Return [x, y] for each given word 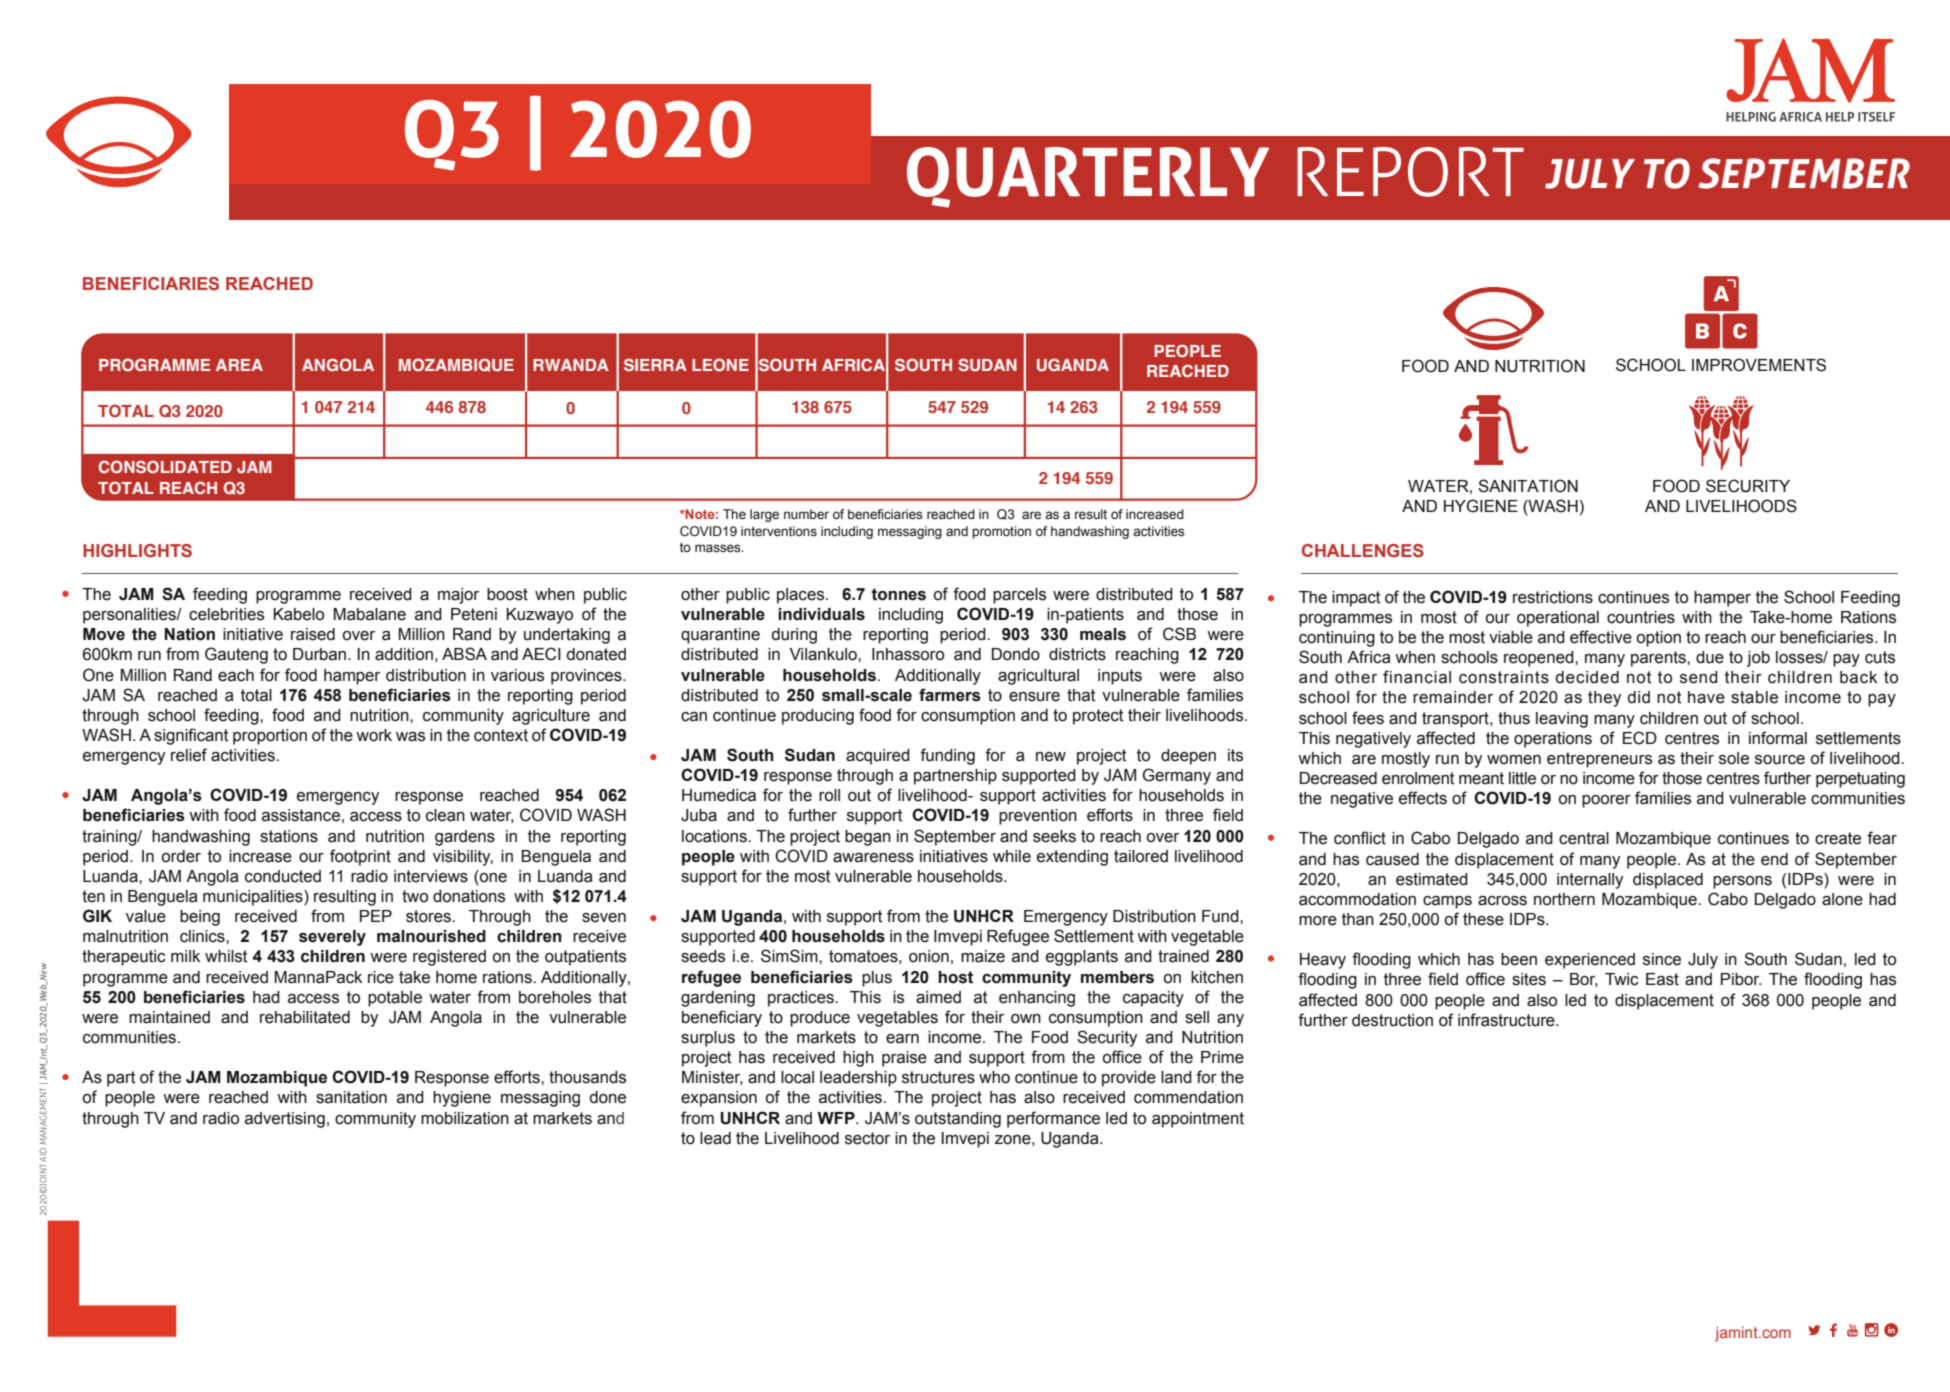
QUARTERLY [1088, 177]
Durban [321, 654]
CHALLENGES [1363, 551]
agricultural [1038, 677]
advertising [285, 1120]
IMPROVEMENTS [1759, 365]
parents [1659, 659]
